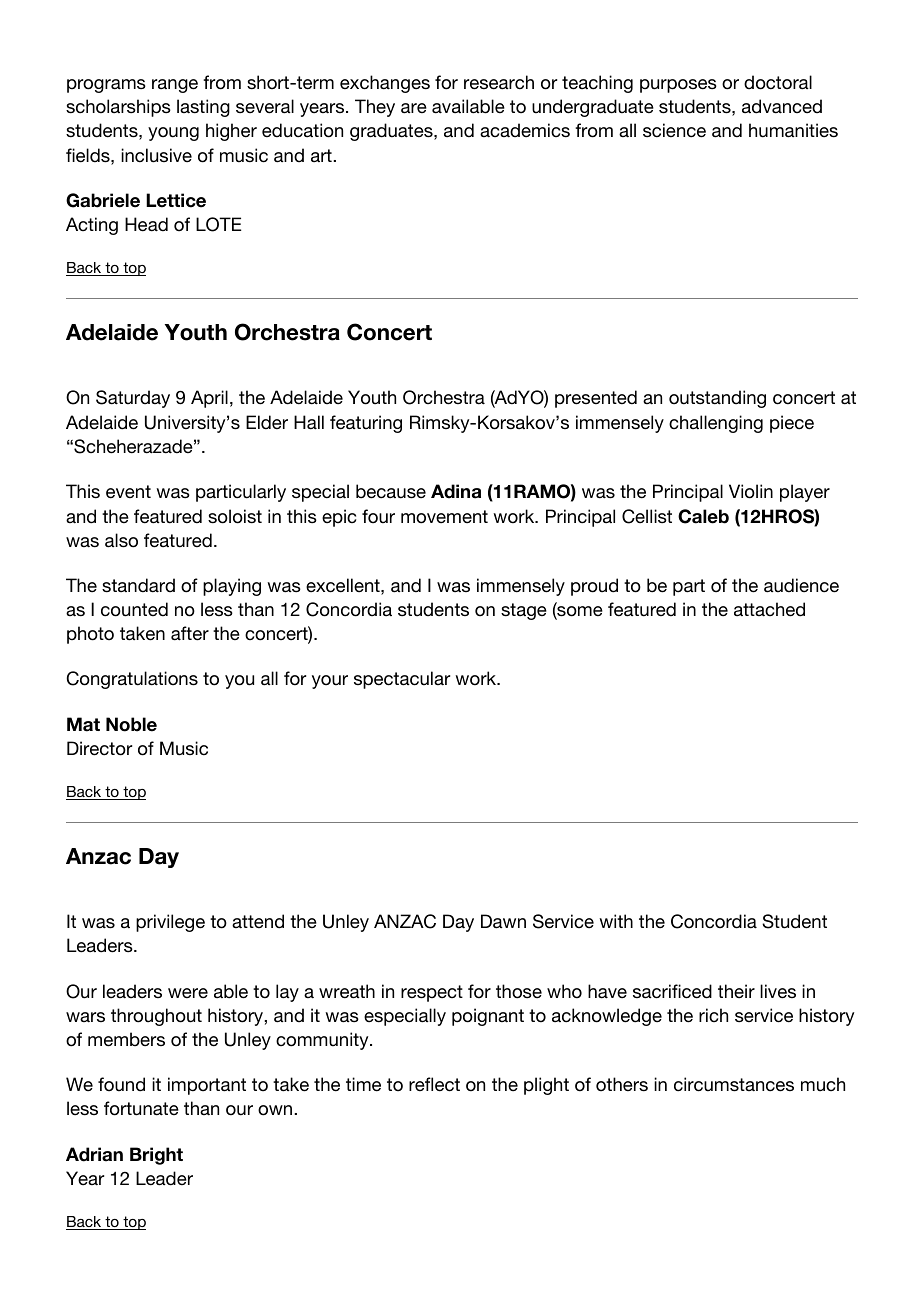 The width and height of the image is (924, 1308). What do you see at coordinates (128, 492) in the image?
I see `event` at bounding box center [128, 492].
